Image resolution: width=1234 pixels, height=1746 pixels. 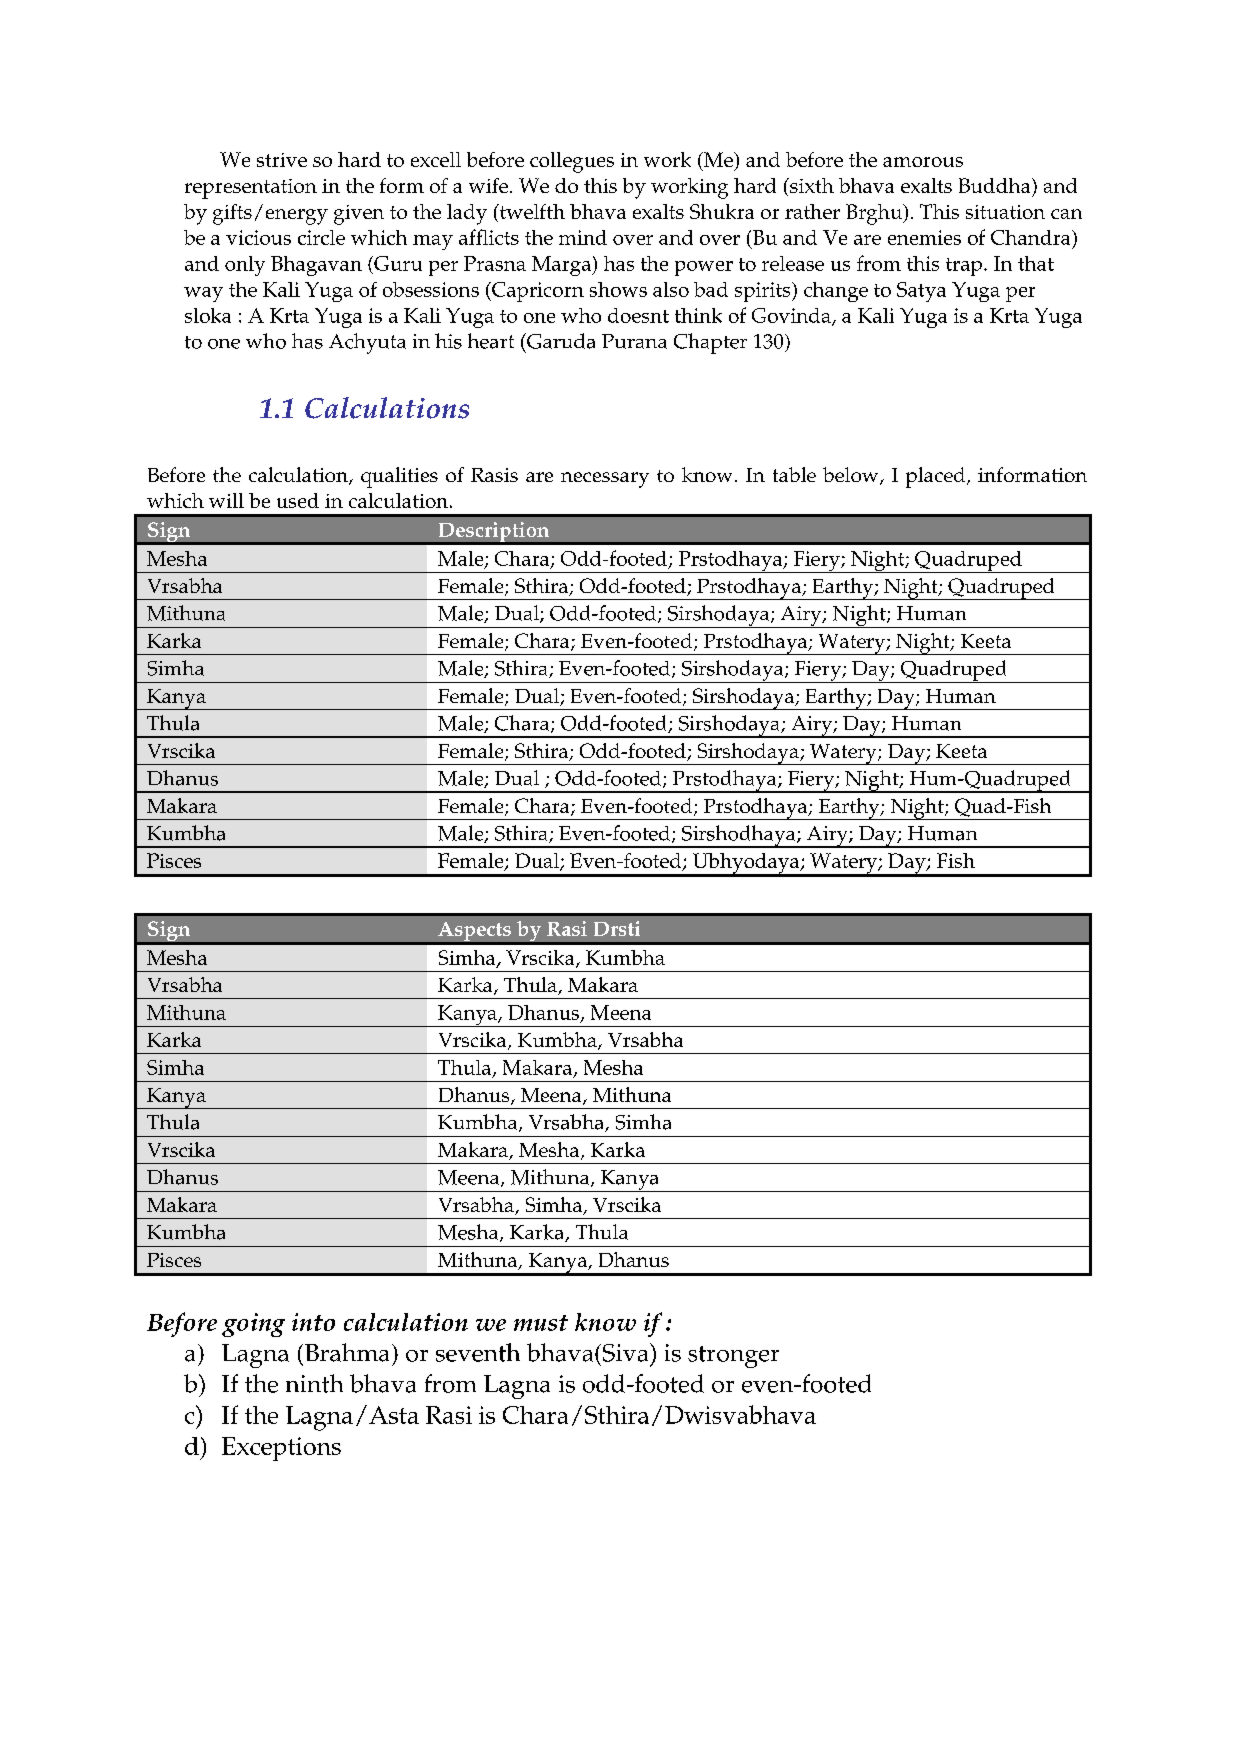 What do you see at coordinates (852, 476) in the screenshot?
I see `below` at bounding box center [852, 476].
